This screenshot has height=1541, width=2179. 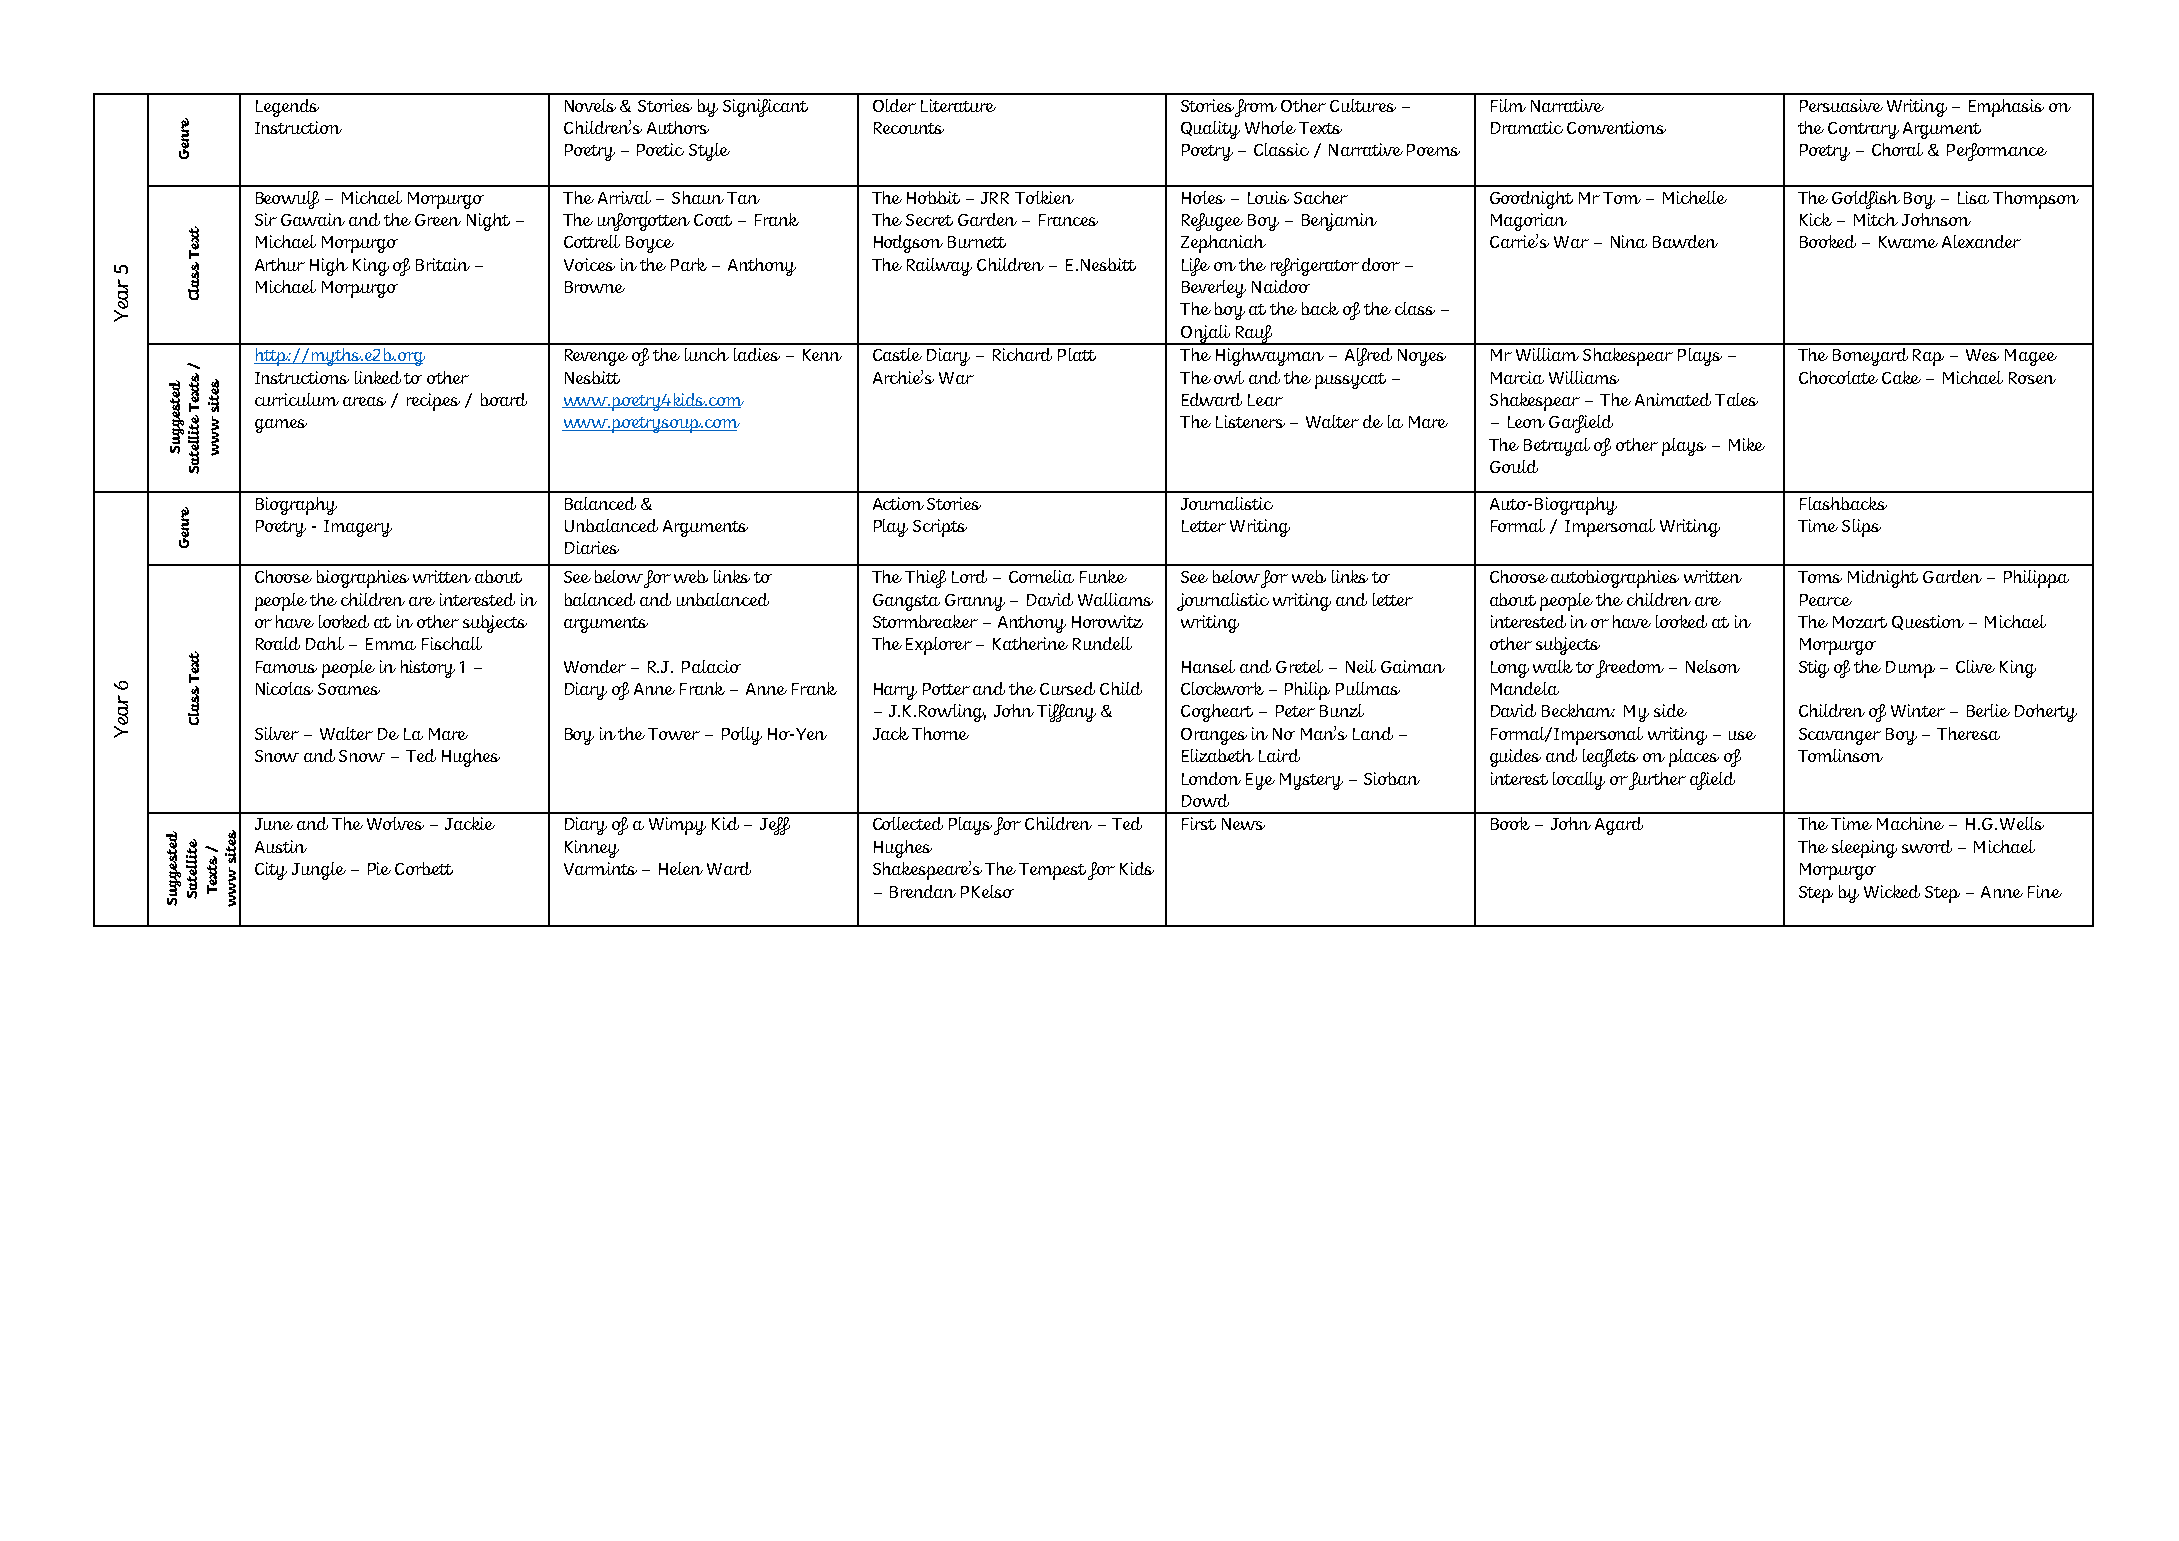 What do you see at coordinates (1054, 871) in the screenshot?
I see `Tempest` at bounding box center [1054, 871].
